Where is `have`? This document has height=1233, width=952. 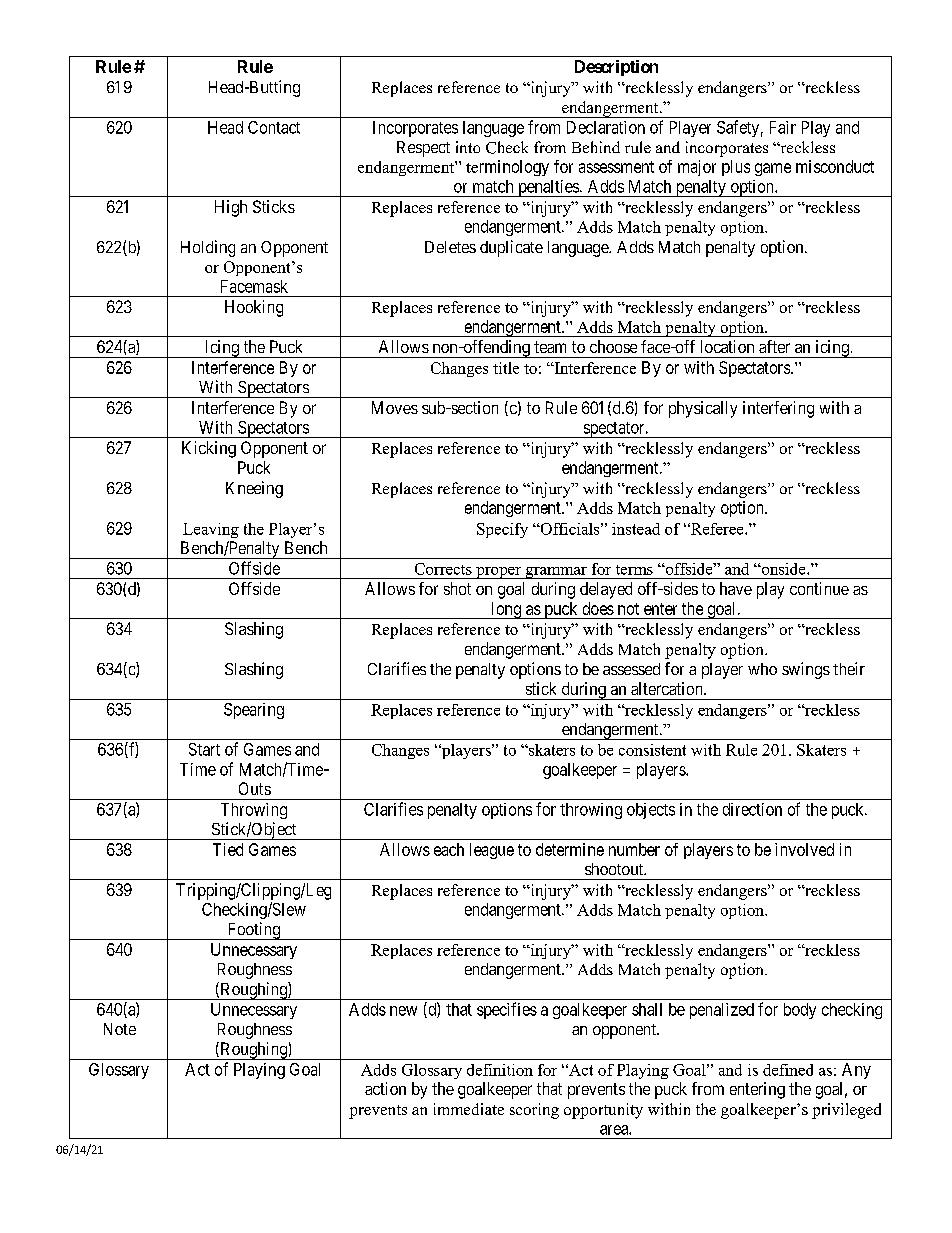
have is located at coordinates (736, 588).
